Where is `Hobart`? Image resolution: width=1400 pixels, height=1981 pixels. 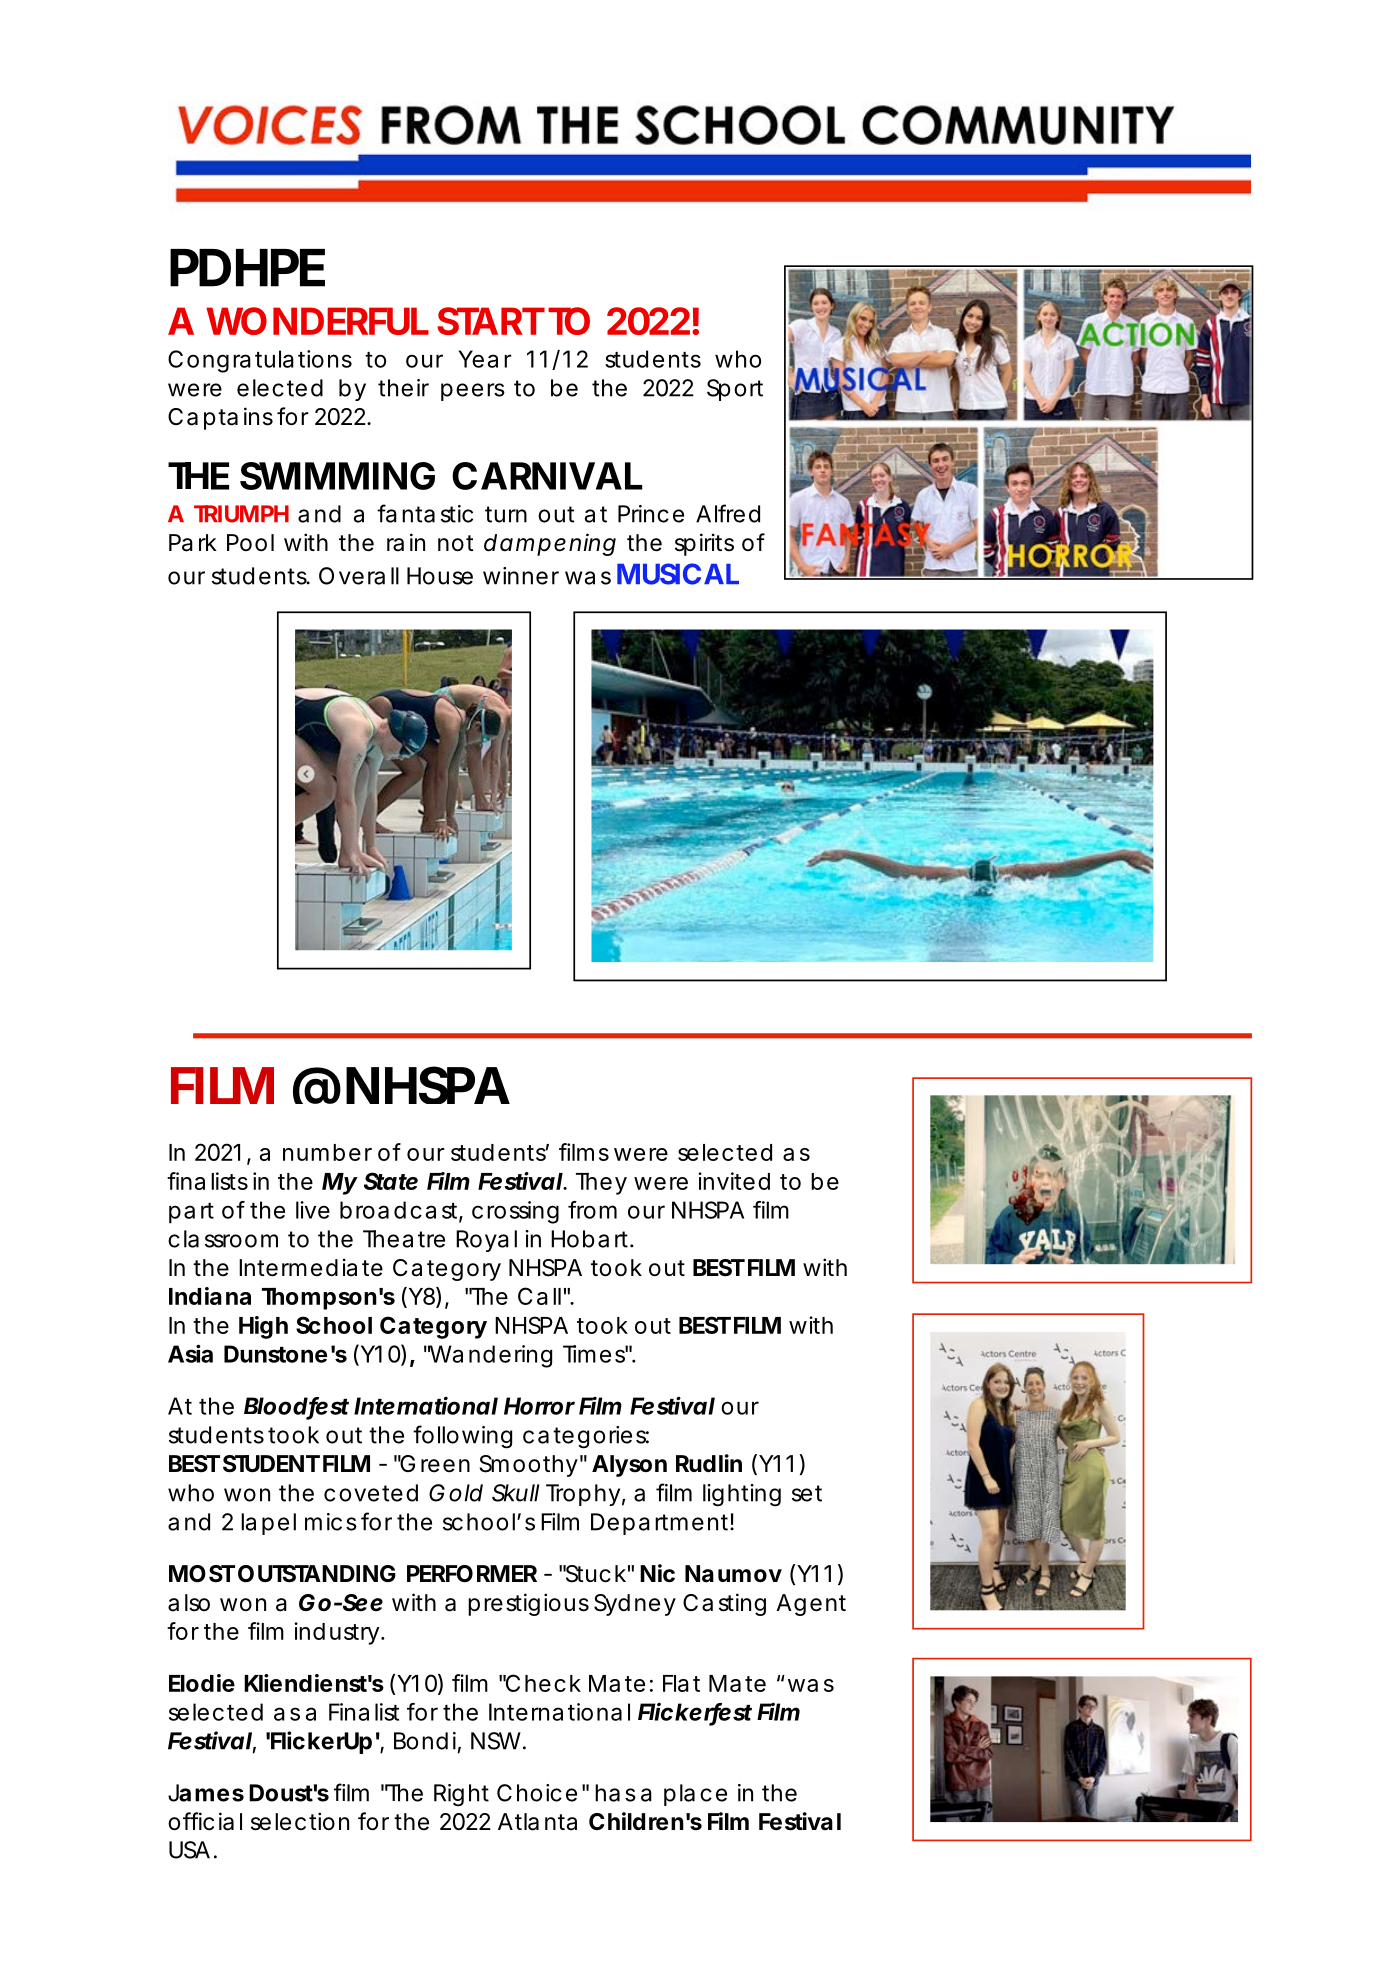 Hobart is located at coordinates (589, 1239).
